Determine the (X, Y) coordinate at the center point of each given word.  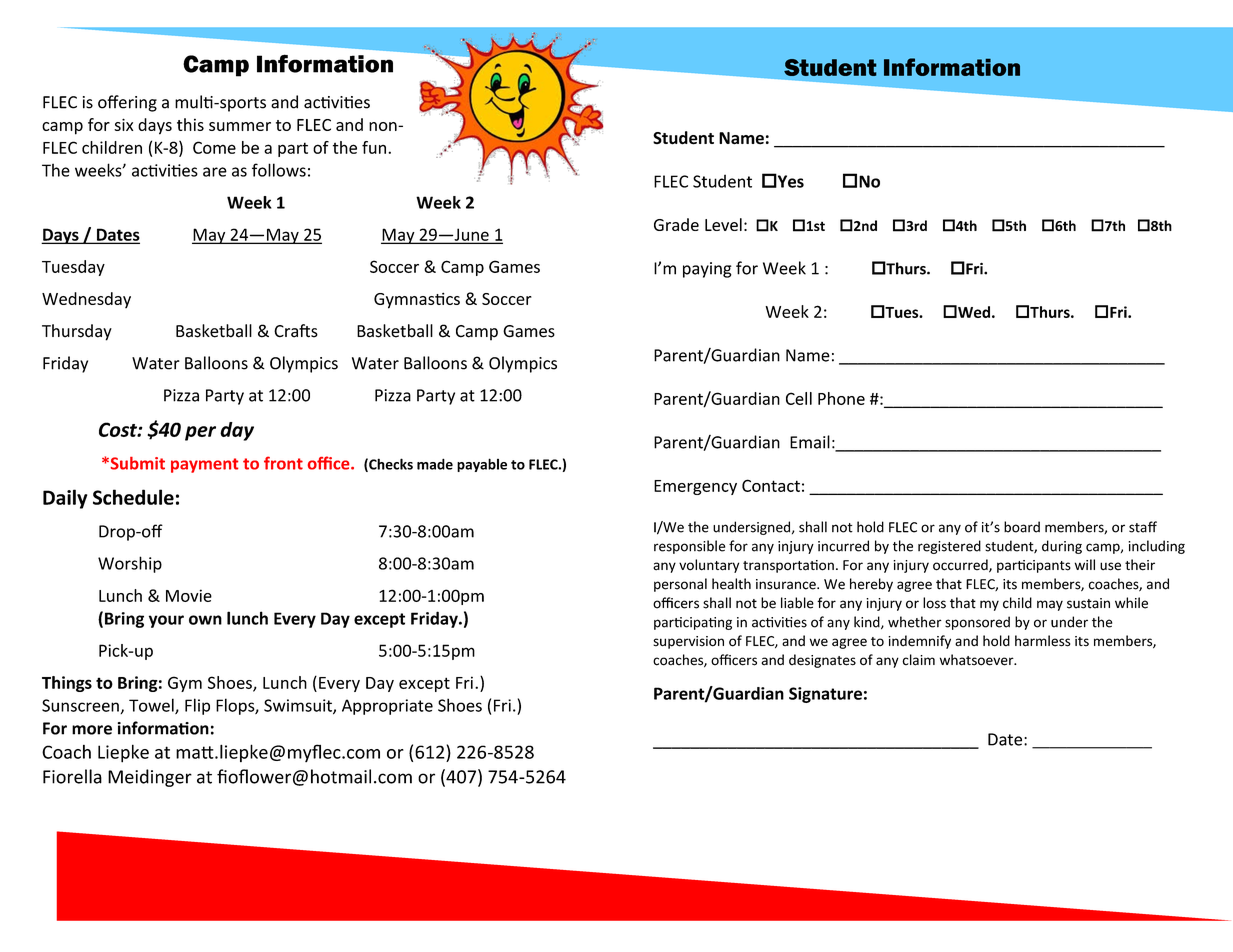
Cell (799, 398)
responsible (689, 547)
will (1085, 564)
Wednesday (86, 300)
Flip (197, 706)
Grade (676, 224)
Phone (841, 398)
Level (723, 224)
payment (205, 465)
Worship (130, 564)
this (190, 124)
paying (707, 270)
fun (374, 147)
